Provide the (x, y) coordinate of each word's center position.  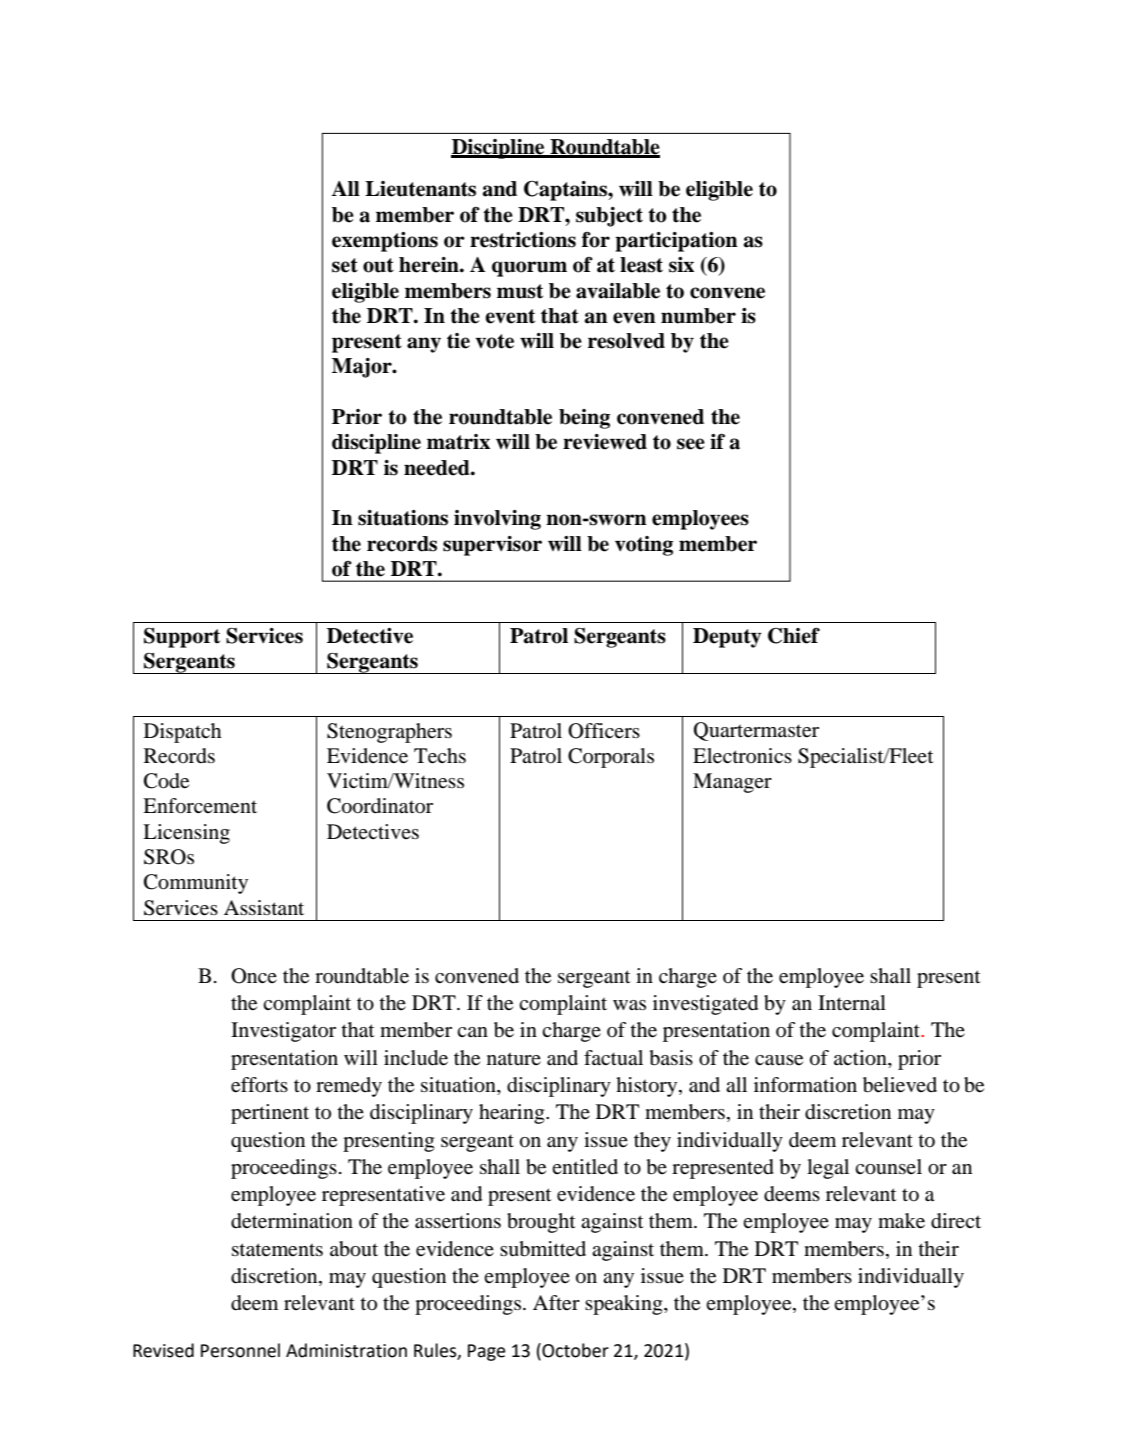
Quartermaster (756, 731)
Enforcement (200, 806)
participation (676, 242)
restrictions (523, 240)
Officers (604, 731)
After (556, 1303)
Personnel (240, 1350)
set (345, 265)
